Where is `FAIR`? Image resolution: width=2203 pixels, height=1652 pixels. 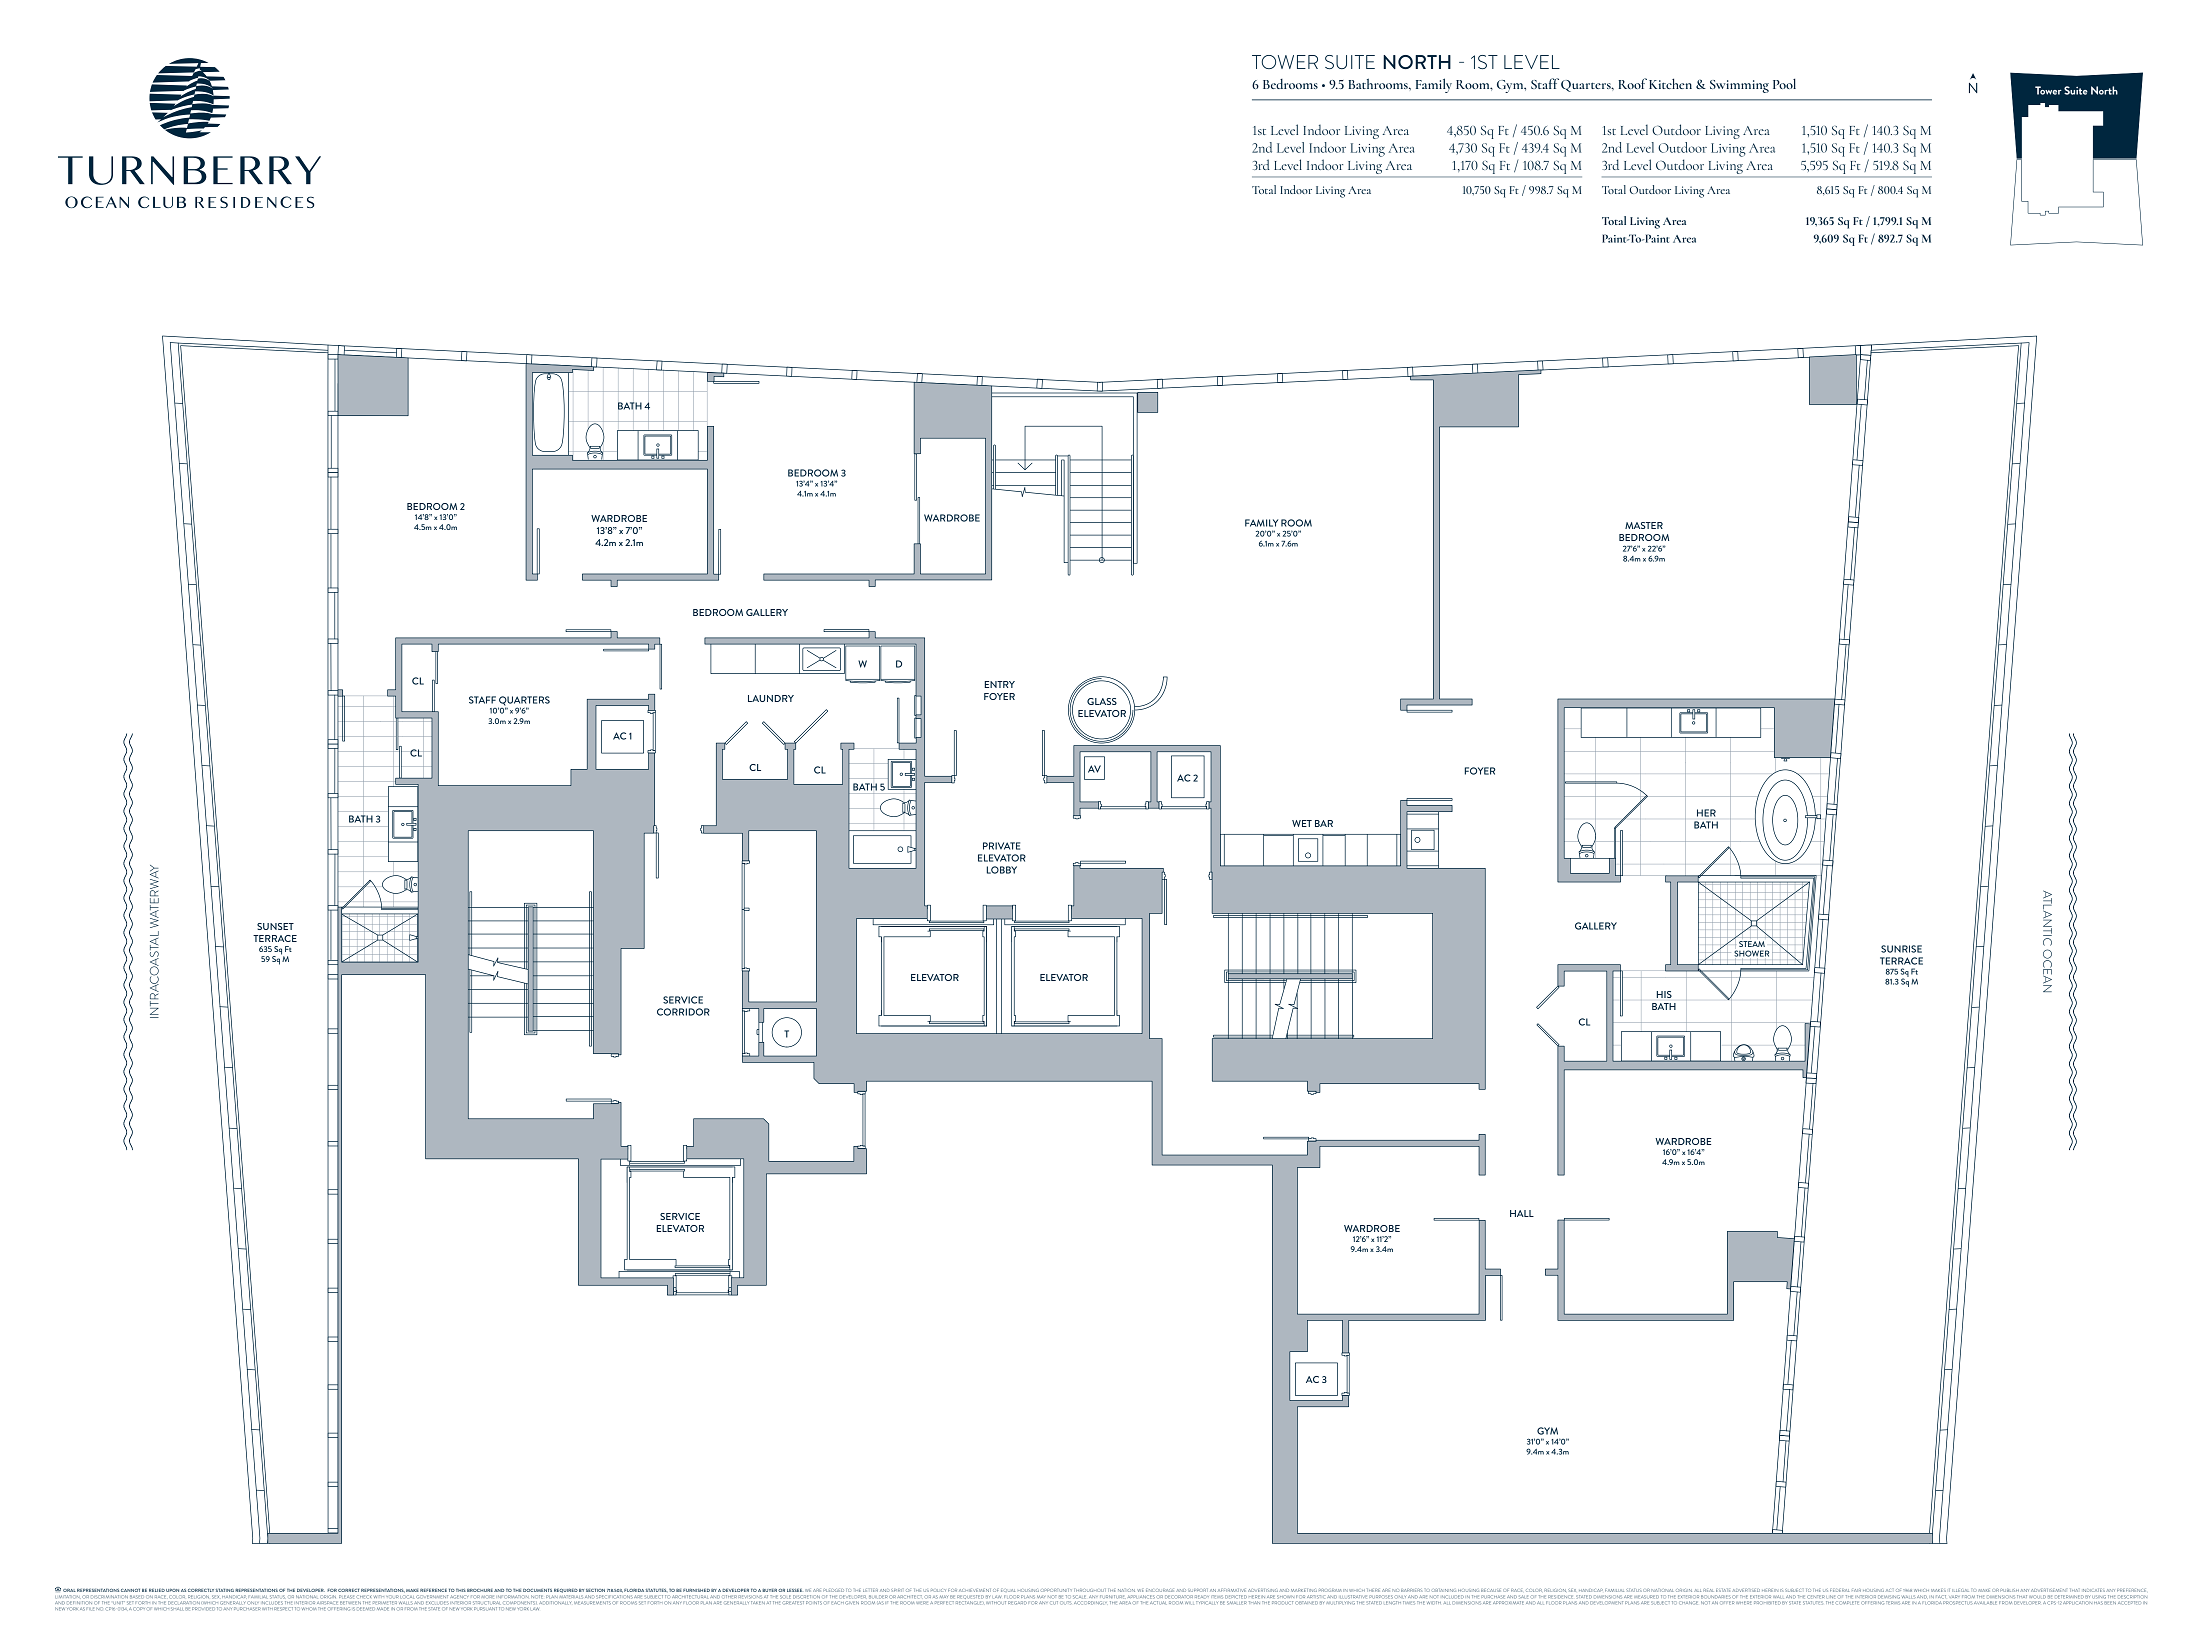 FAIR is located at coordinates (1856, 1590).
